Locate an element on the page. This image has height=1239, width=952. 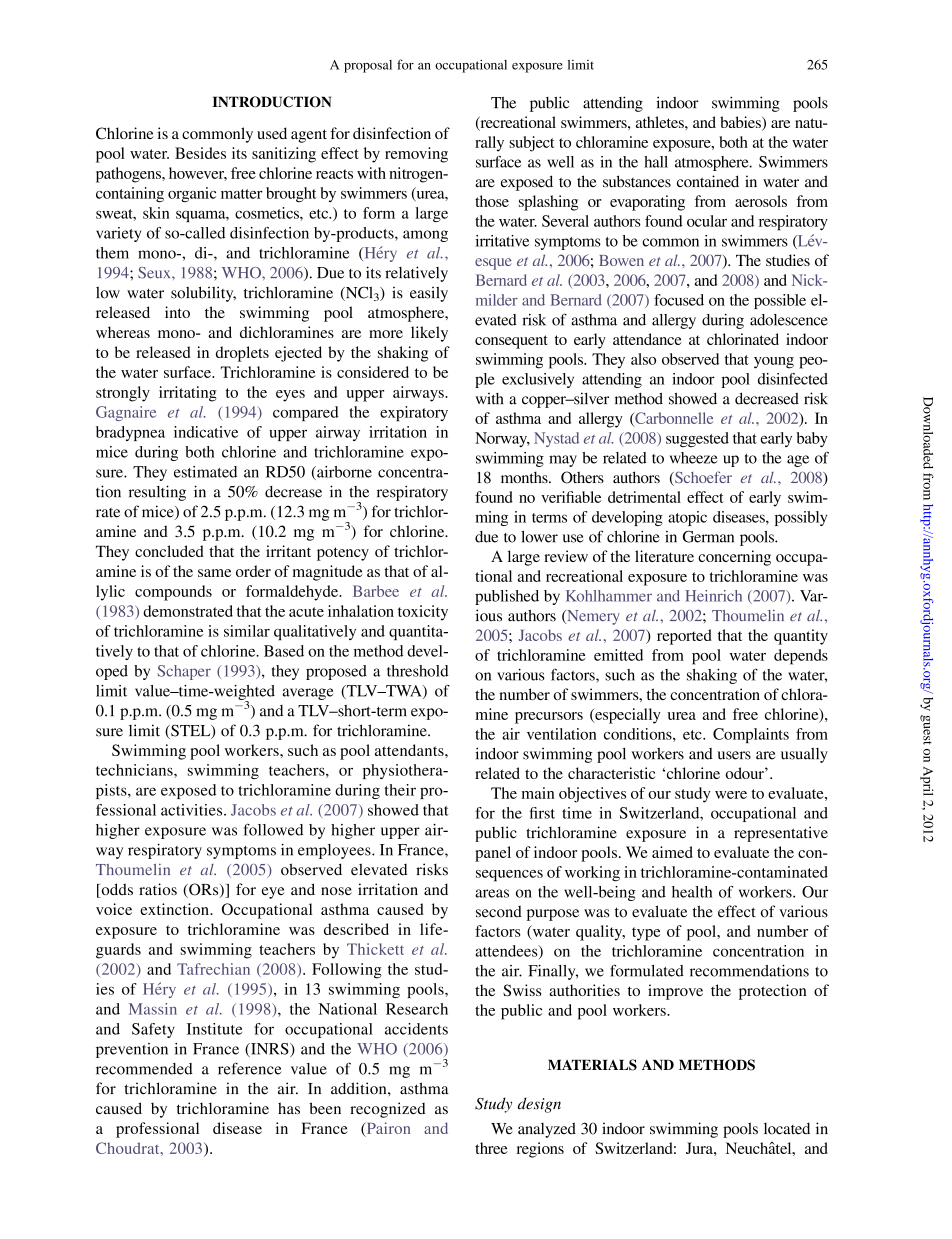
suggested is located at coordinates (697, 439).
